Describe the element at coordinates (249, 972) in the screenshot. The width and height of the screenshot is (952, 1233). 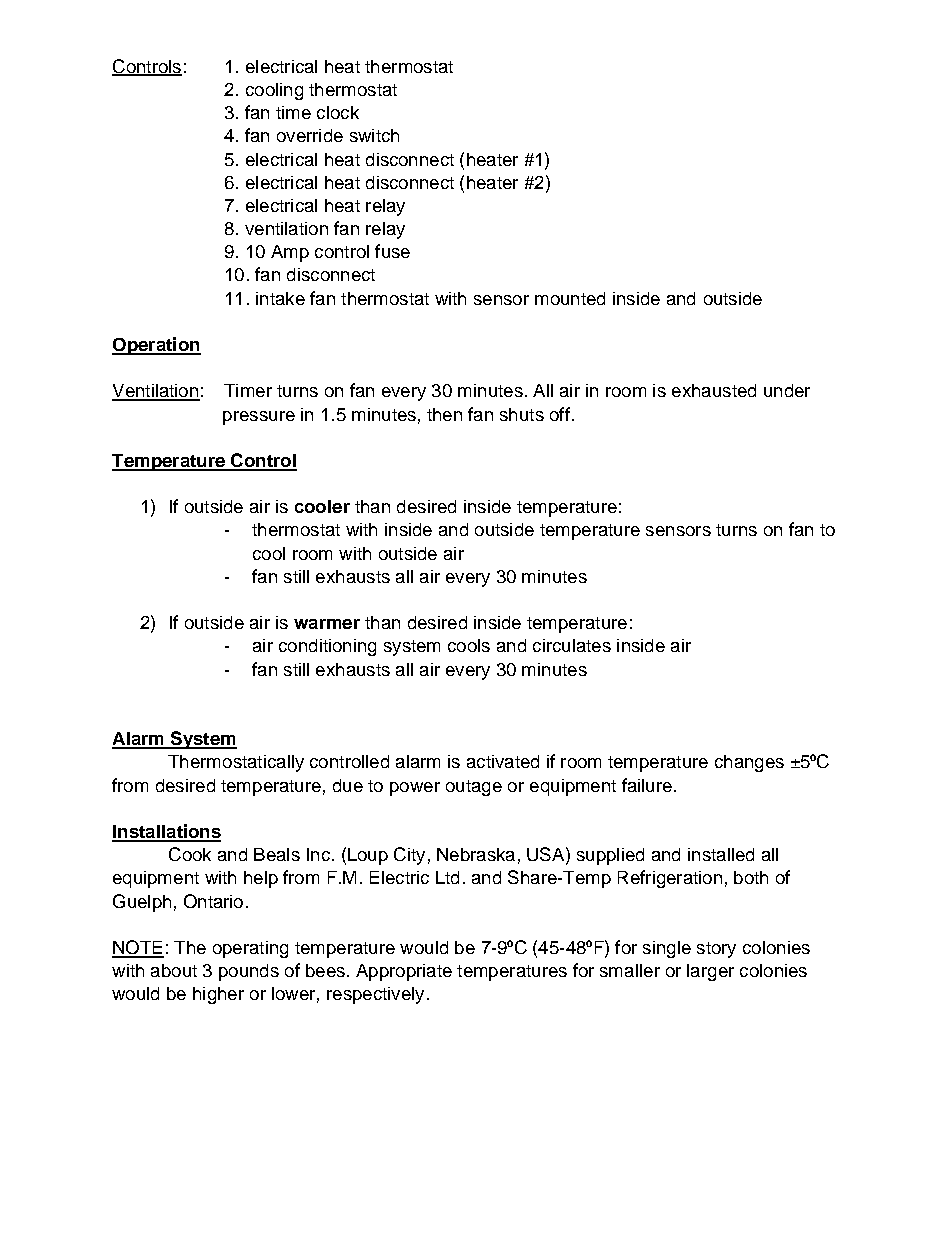
I see `pounds` at that location.
